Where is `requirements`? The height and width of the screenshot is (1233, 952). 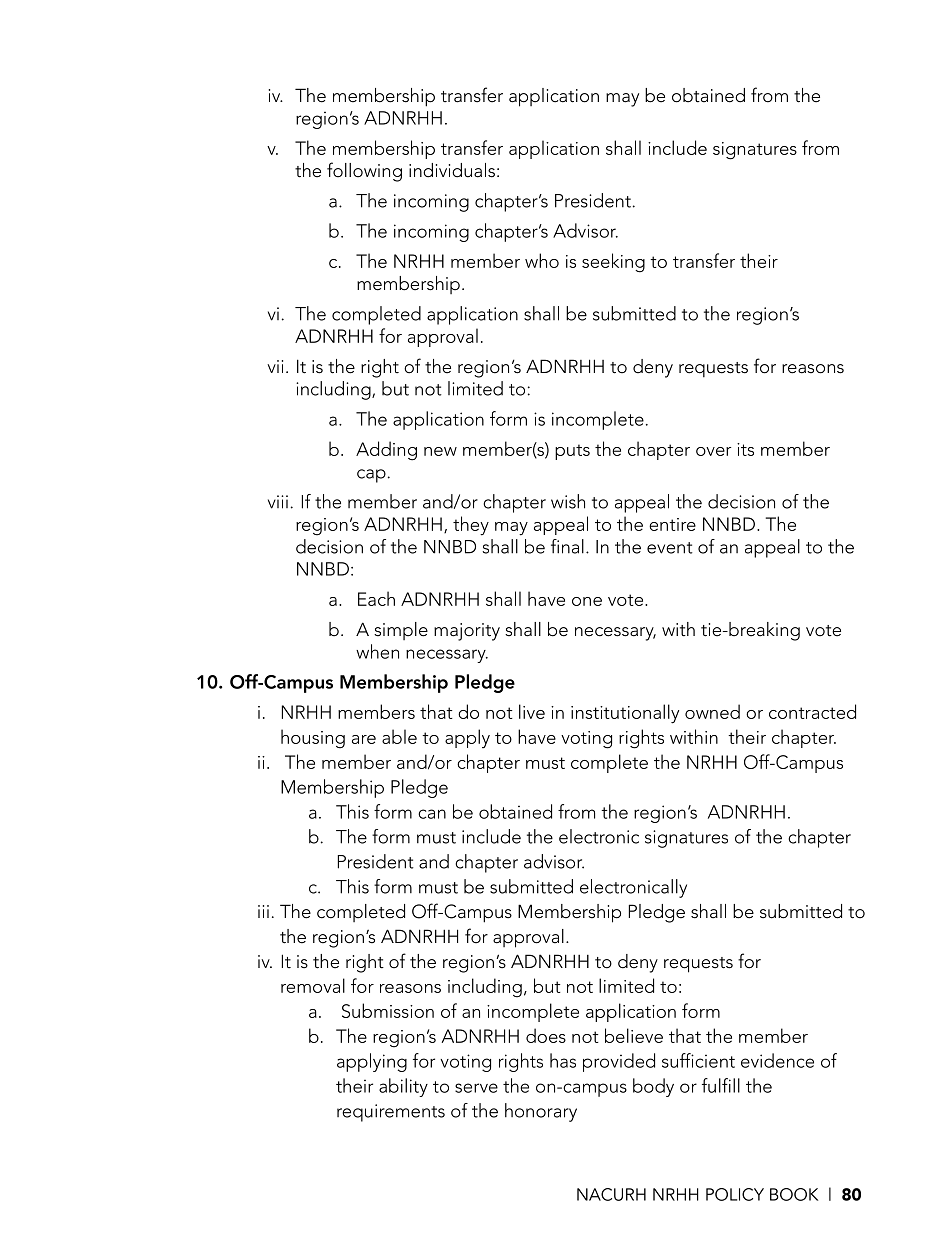
requirements is located at coordinates (391, 1113).
